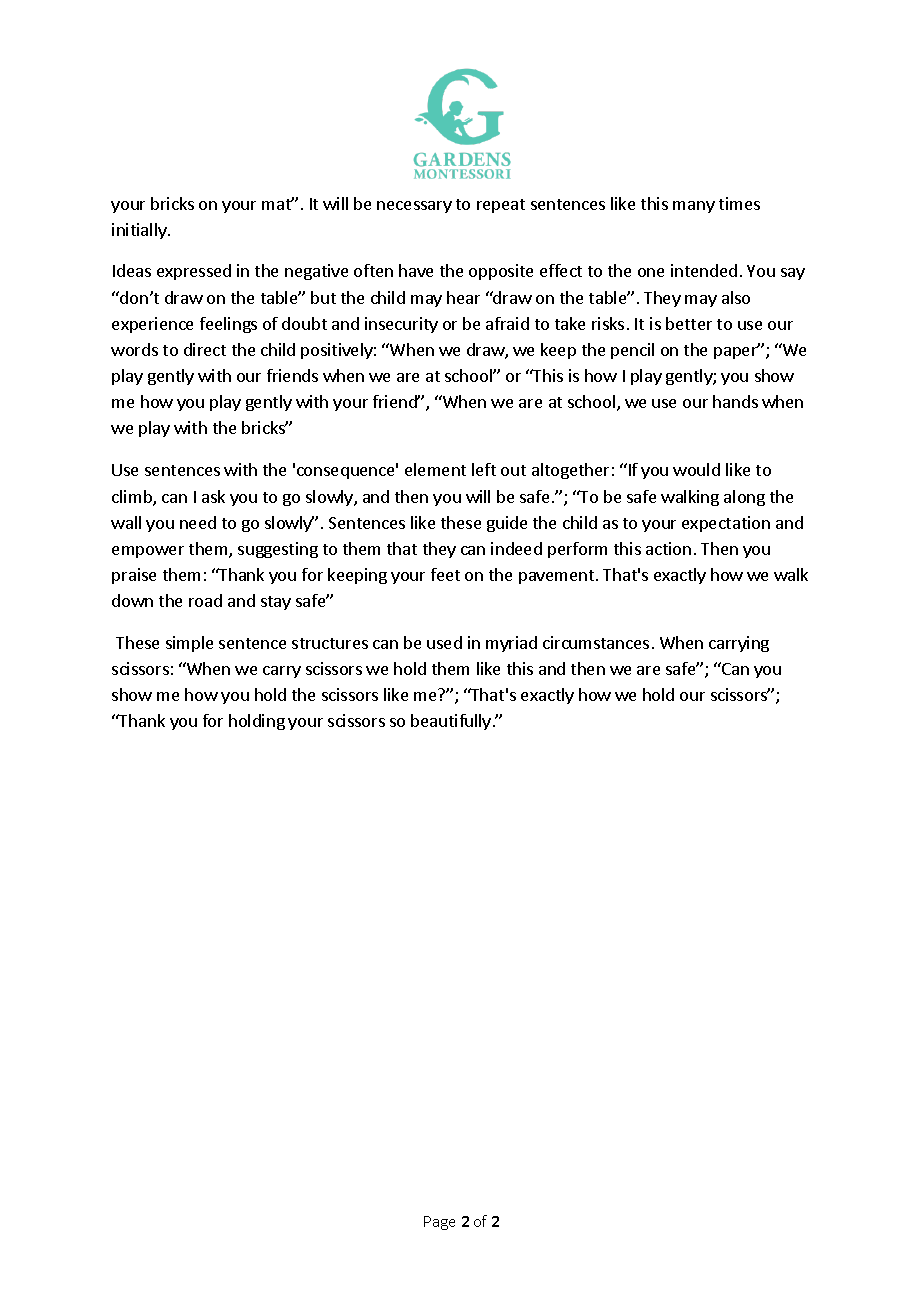  What do you see at coordinates (511, 644) in the document?
I see `myriad` at bounding box center [511, 644].
